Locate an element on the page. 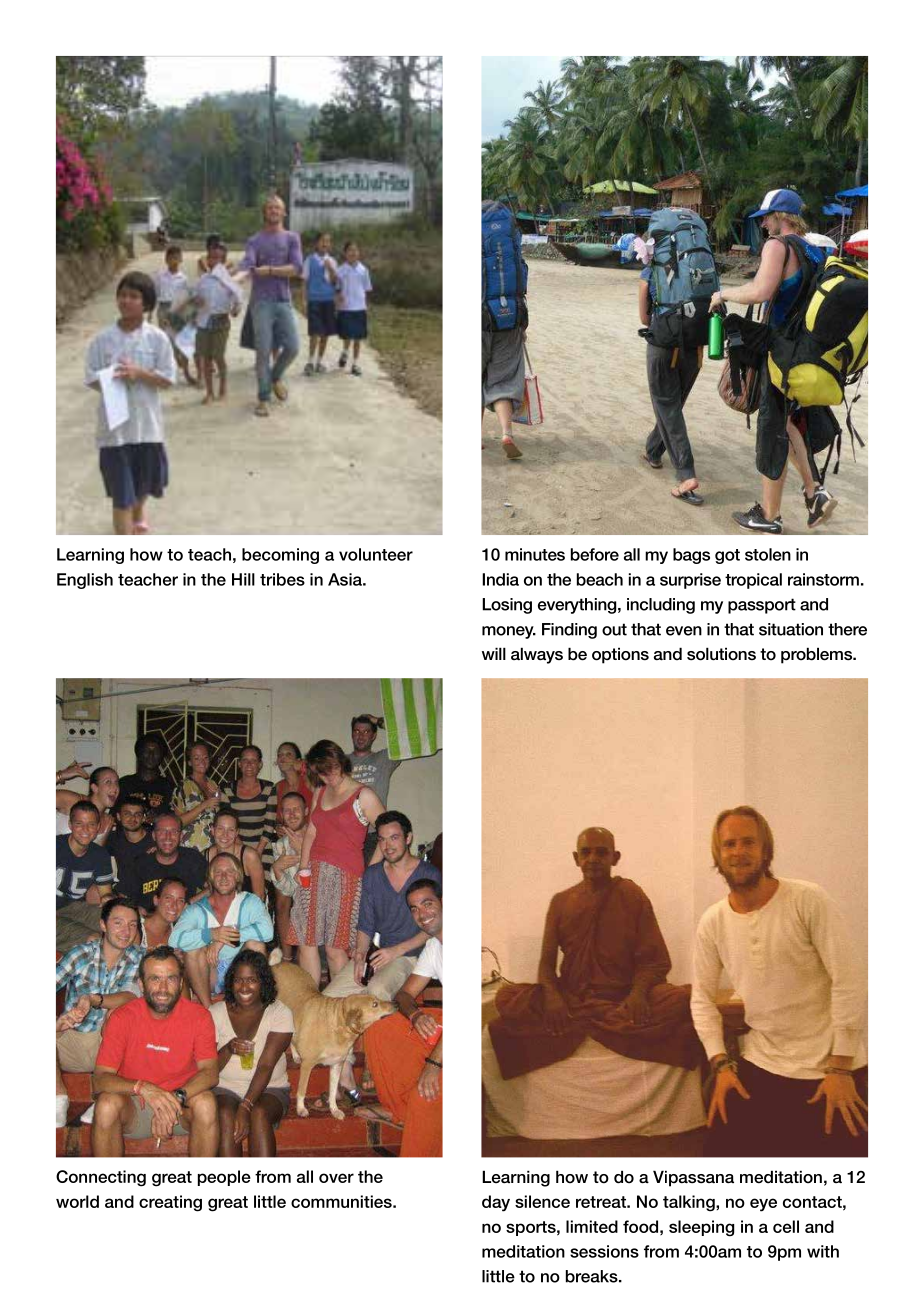 Image resolution: width=924 pixels, height=1308 pixels. people is located at coordinates (224, 1178).
